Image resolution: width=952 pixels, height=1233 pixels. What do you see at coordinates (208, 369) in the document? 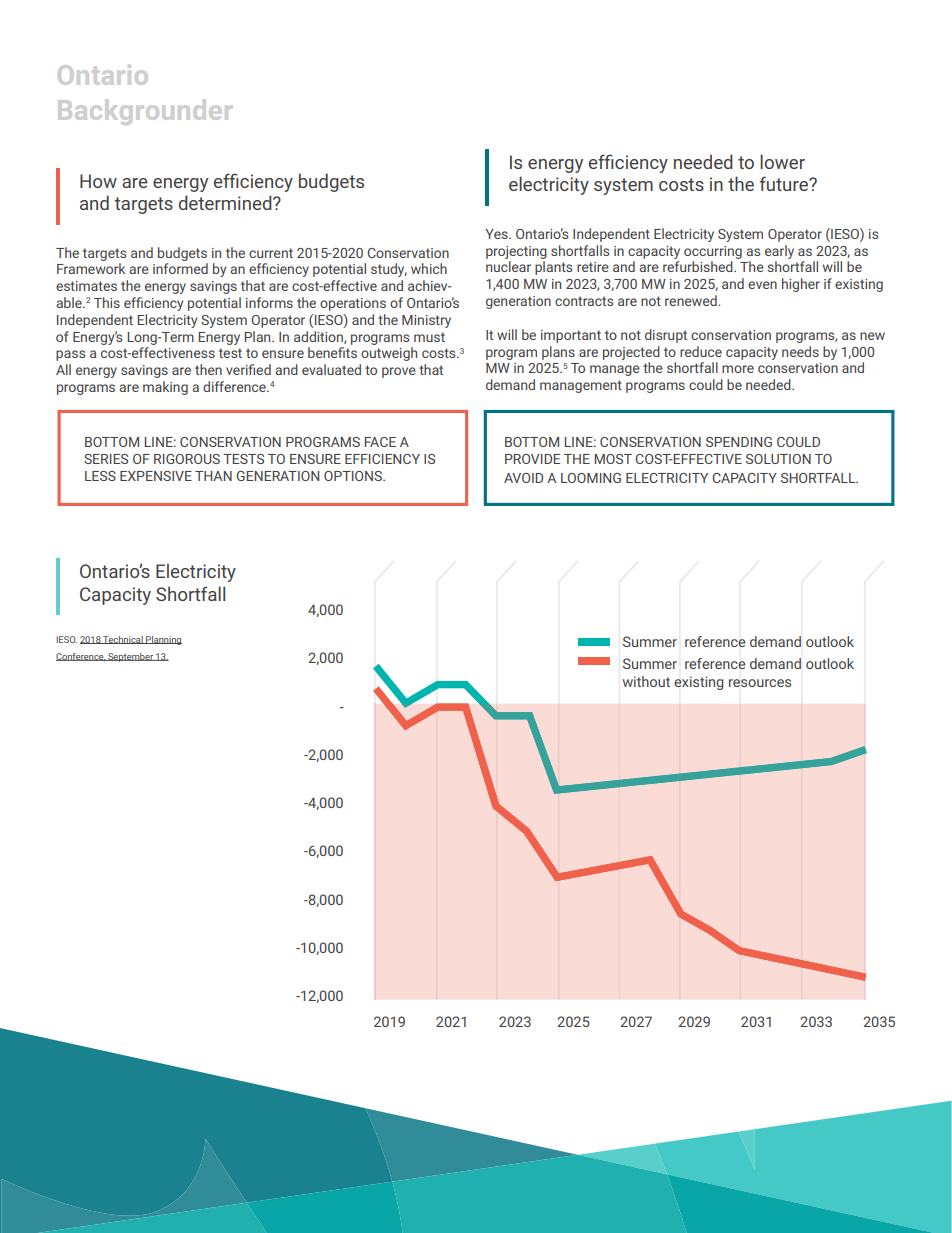
I see `then` at bounding box center [208, 369].
